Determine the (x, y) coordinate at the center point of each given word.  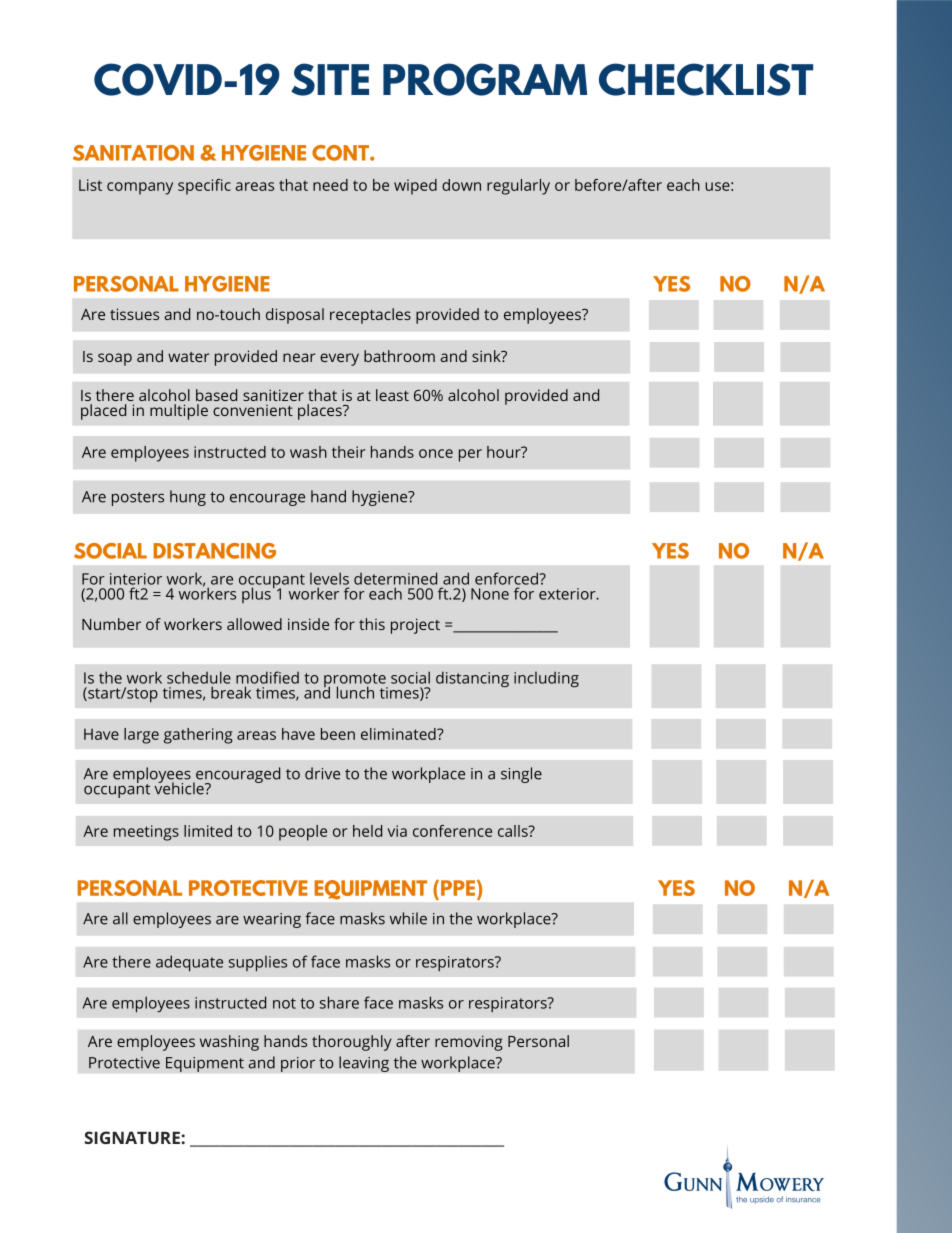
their (348, 452)
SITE (330, 79)
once (436, 453)
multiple (179, 412)
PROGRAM (485, 79)
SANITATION (133, 153)
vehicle (180, 787)
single (521, 775)
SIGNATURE (132, 1137)
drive (322, 773)
